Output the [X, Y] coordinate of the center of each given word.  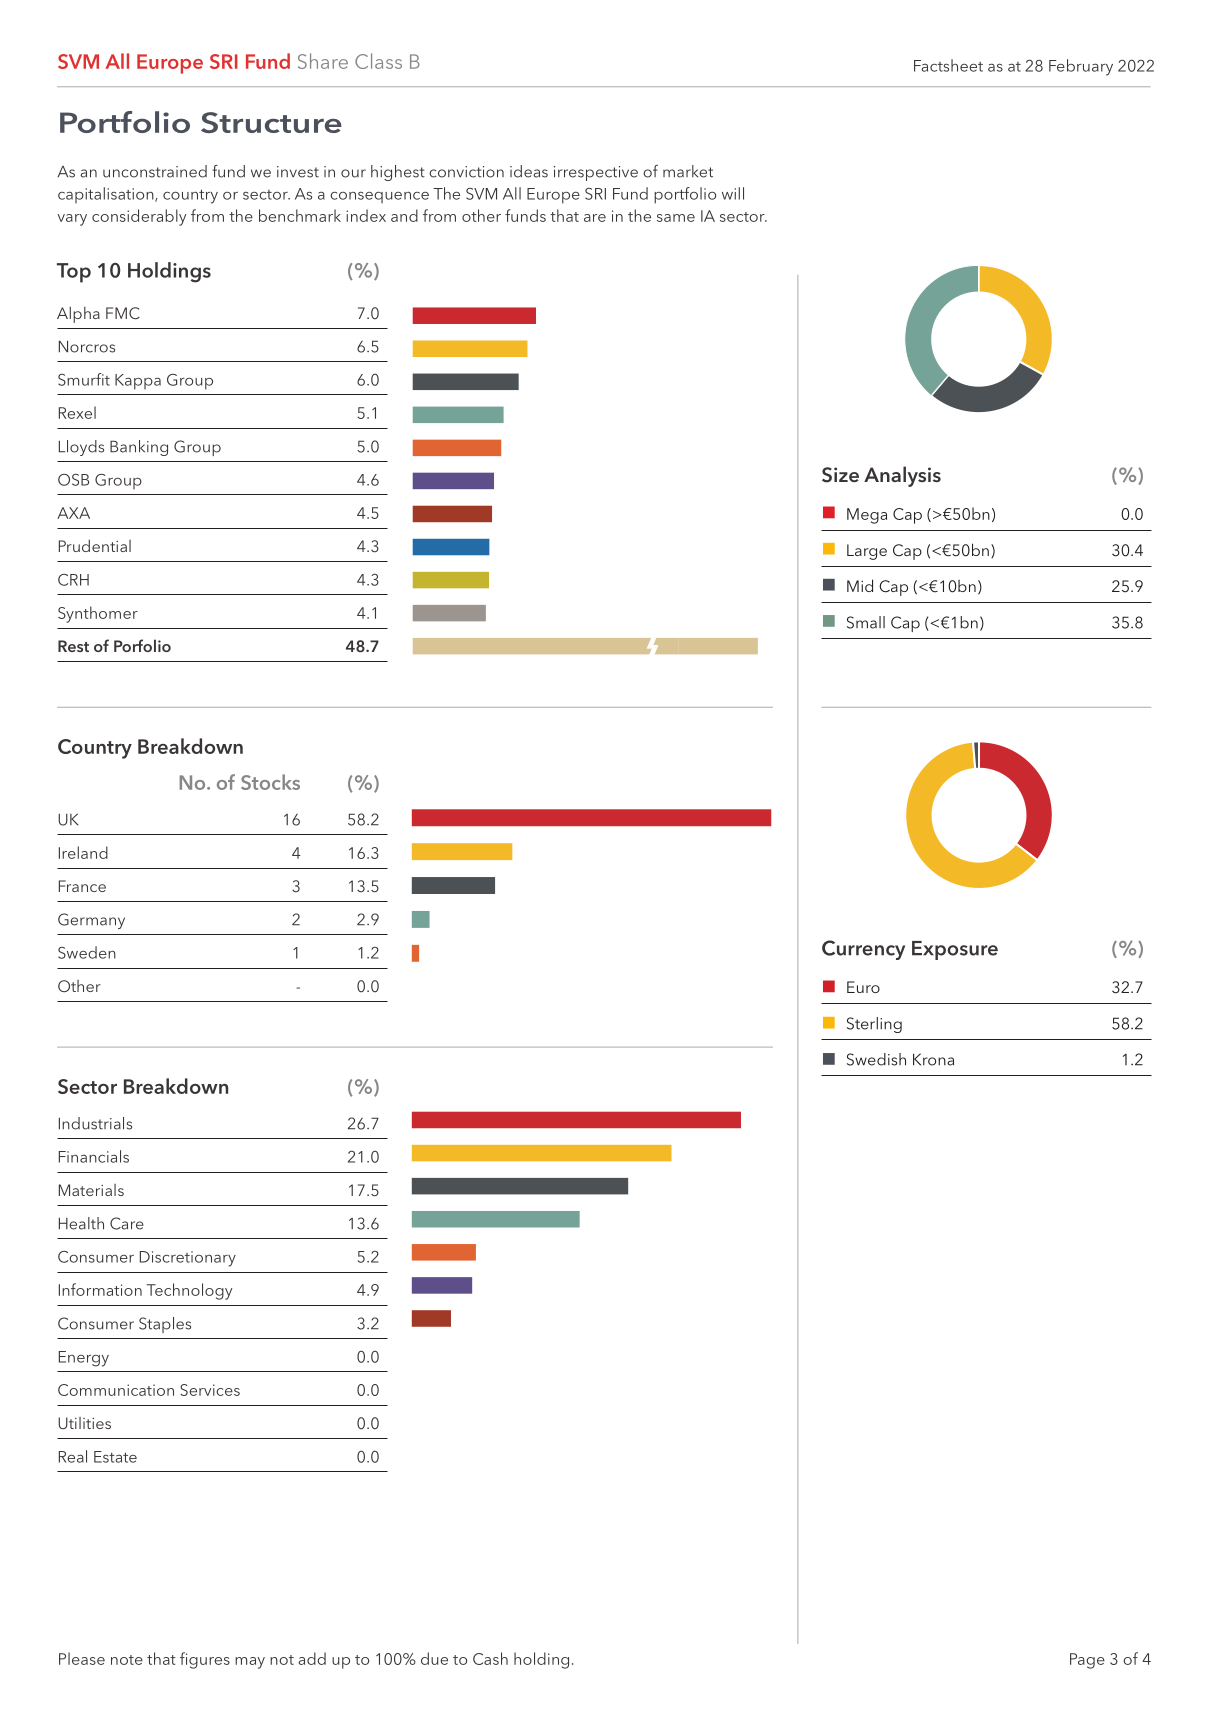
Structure [271, 122]
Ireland [83, 852]
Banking [139, 448]
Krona [933, 1059]
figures [205, 1660]
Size [840, 475]
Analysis [902, 476]
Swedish [876, 1059]
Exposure [955, 950]
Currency [863, 950]
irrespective [596, 173]
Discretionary [188, 1259]
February [1081, 67]
